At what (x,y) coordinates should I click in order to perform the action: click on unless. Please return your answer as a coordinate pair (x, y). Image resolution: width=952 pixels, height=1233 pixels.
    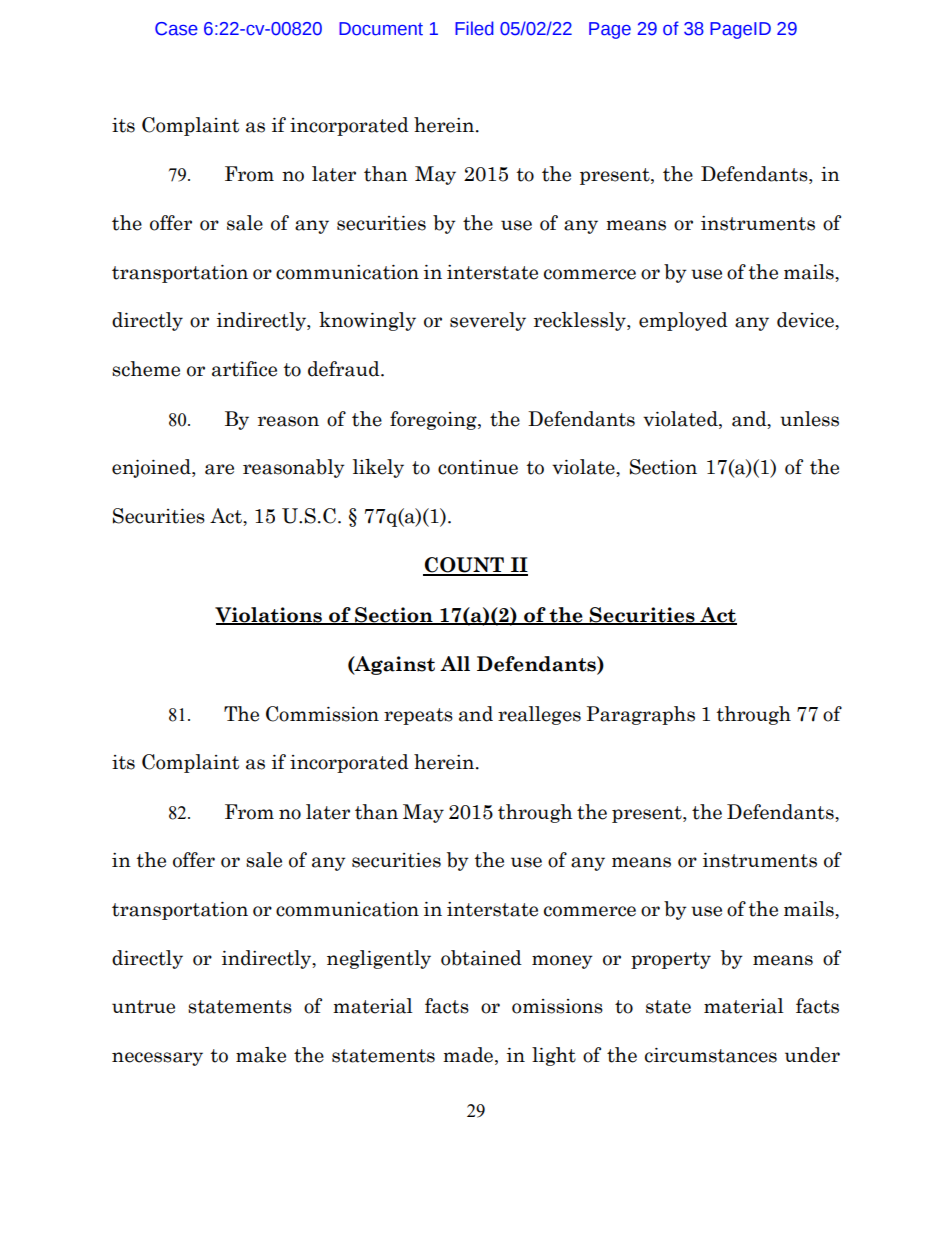
    Looking at the image, I should click on (809, 419).
